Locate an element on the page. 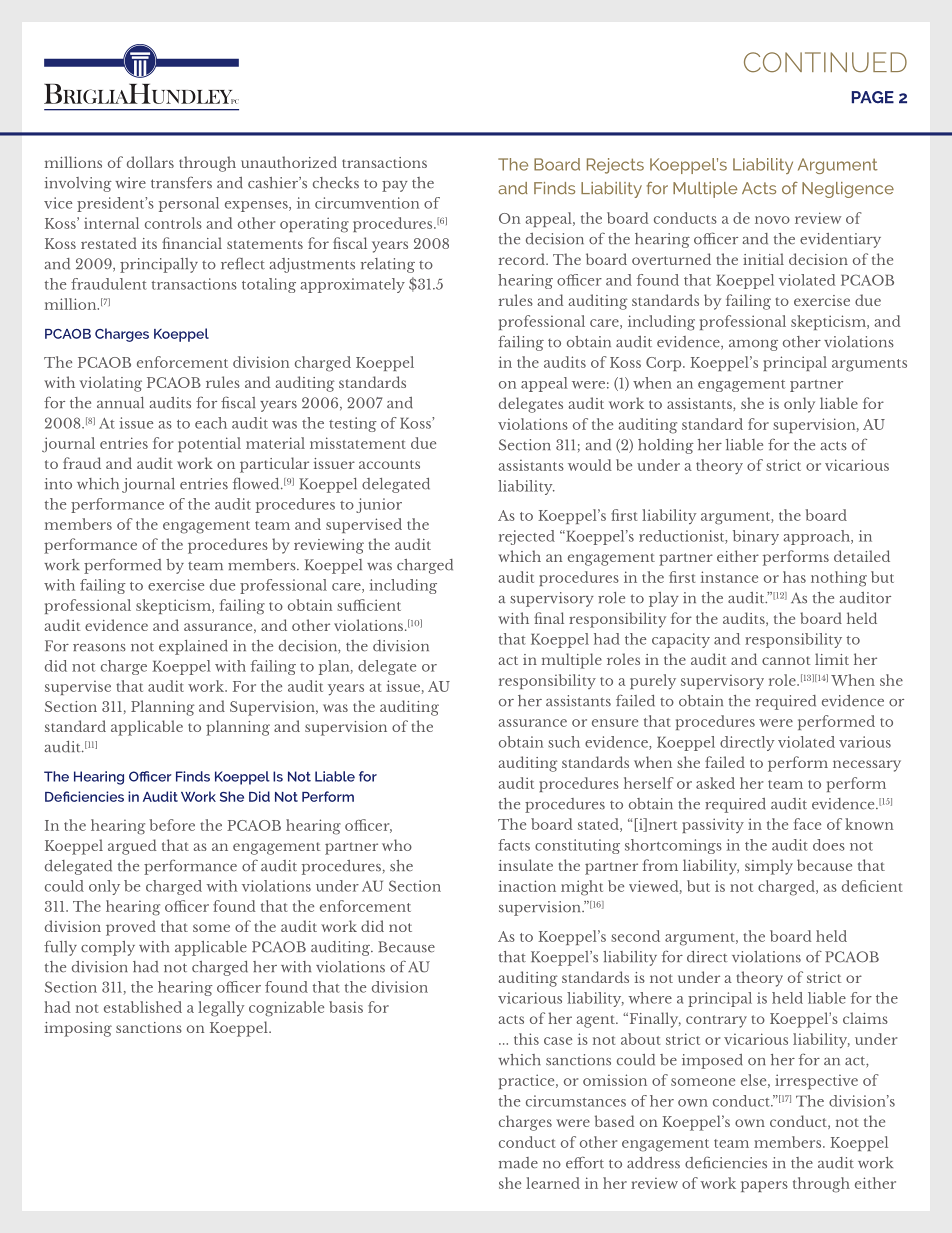 This page has width=952, height=1233. among is located at coordinates (753, 345).
